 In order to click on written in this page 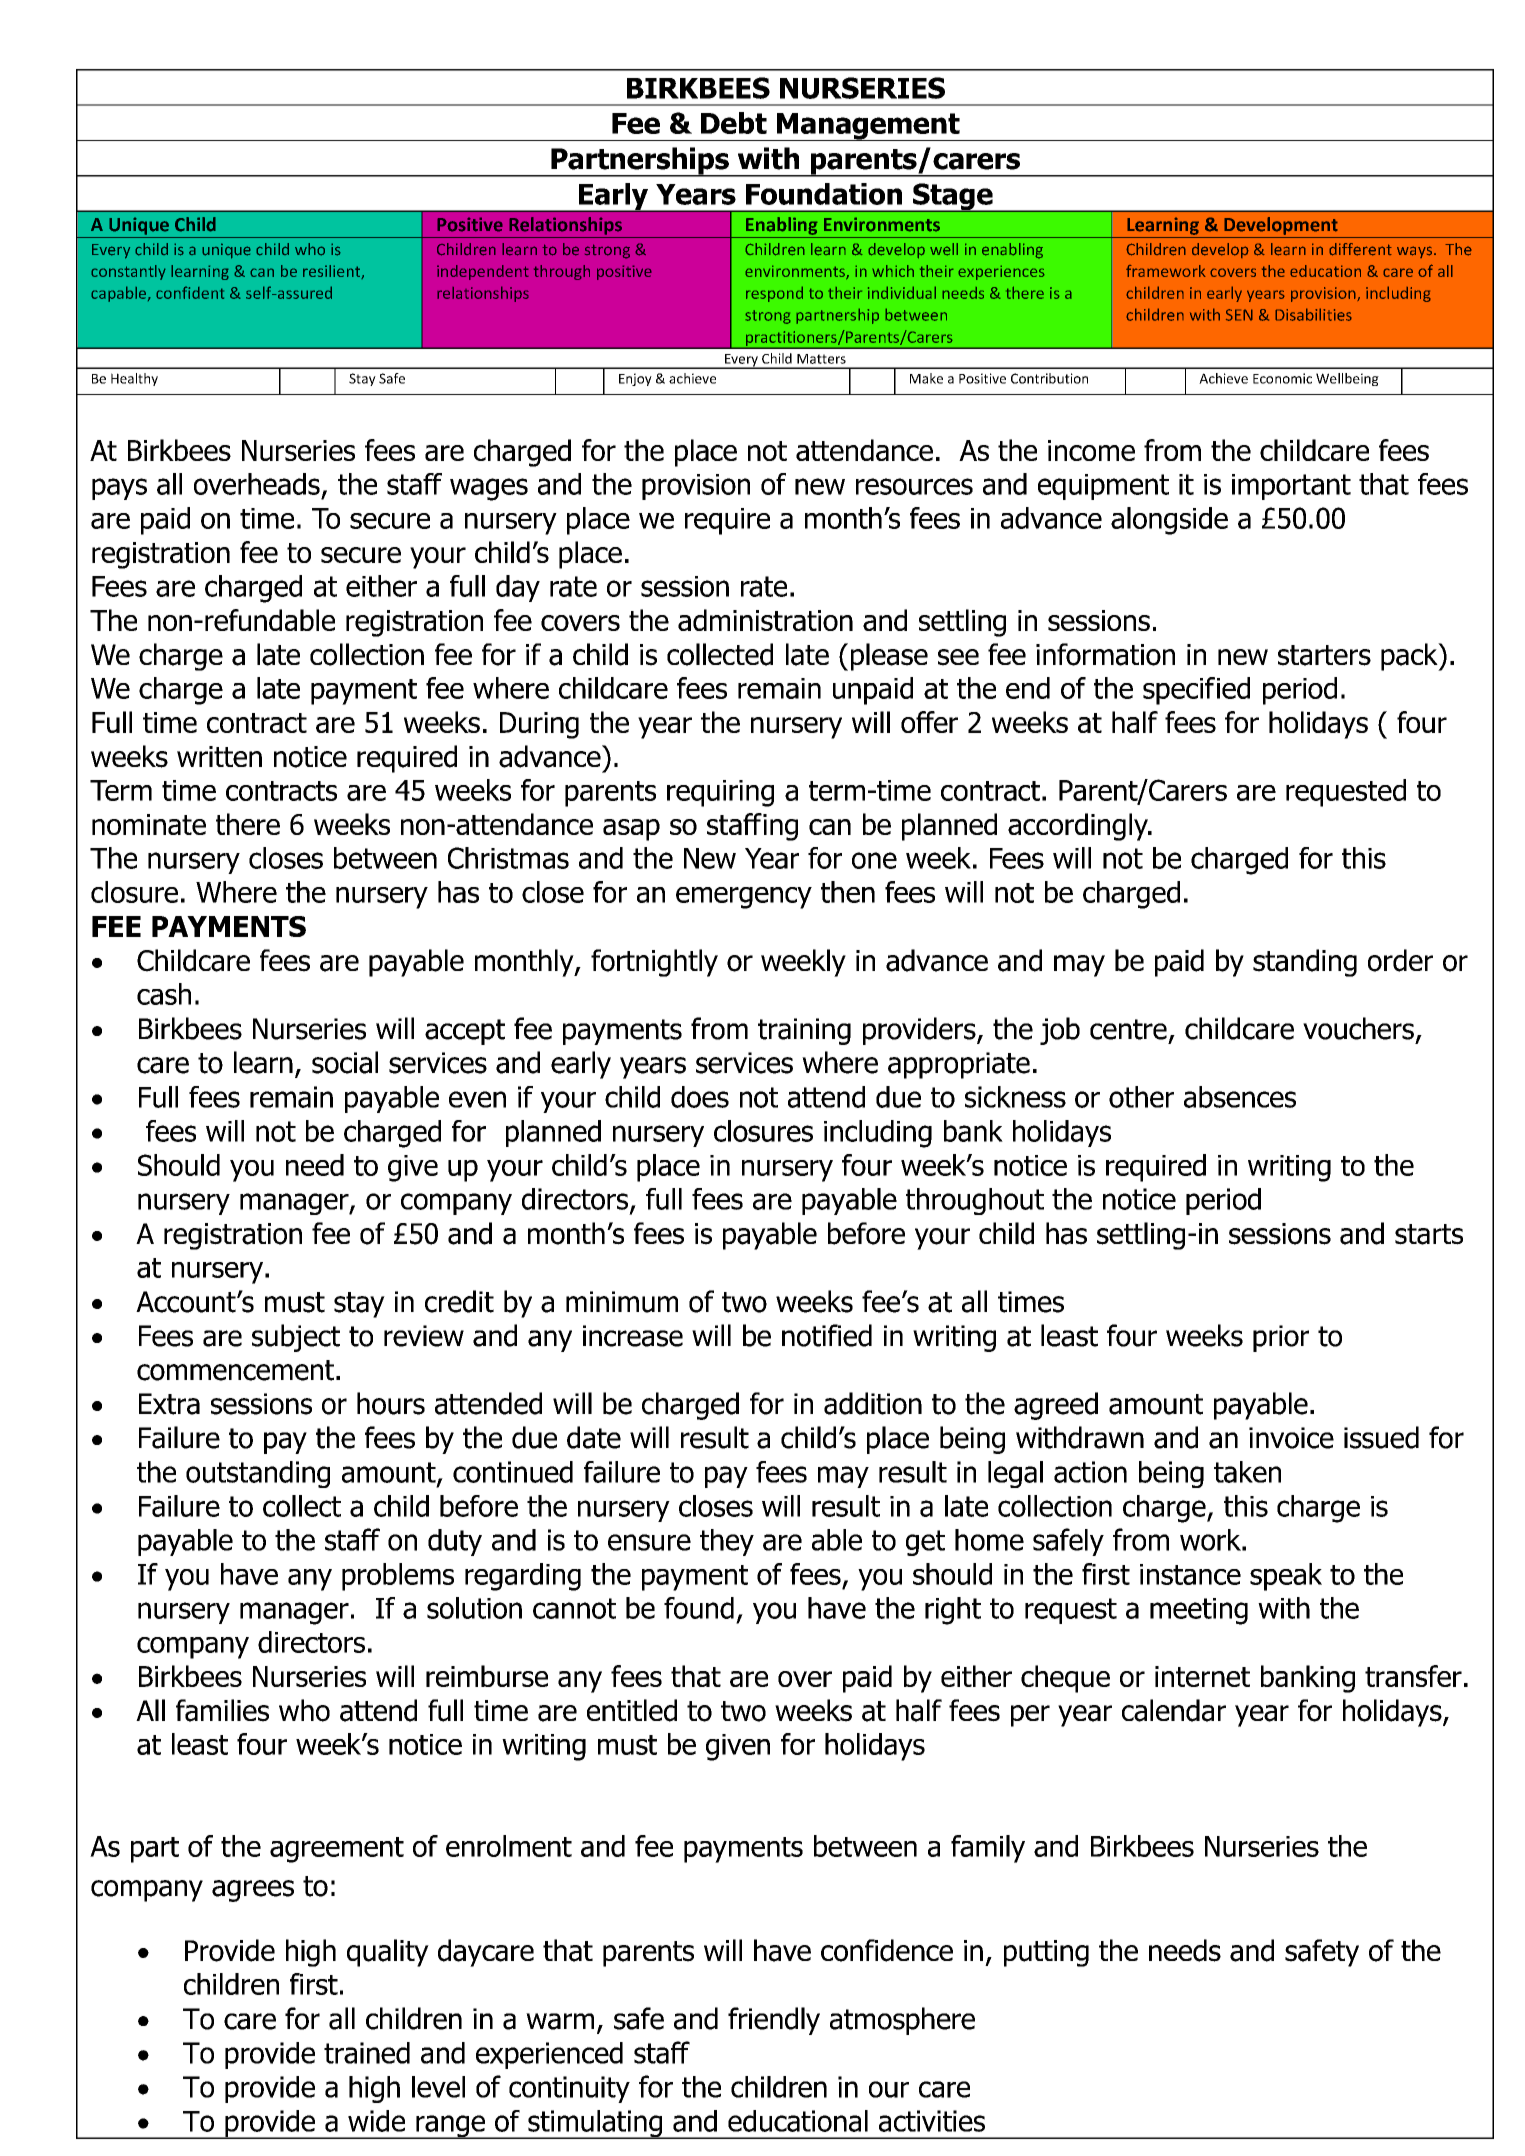, I will do `click(219, 756)`.
